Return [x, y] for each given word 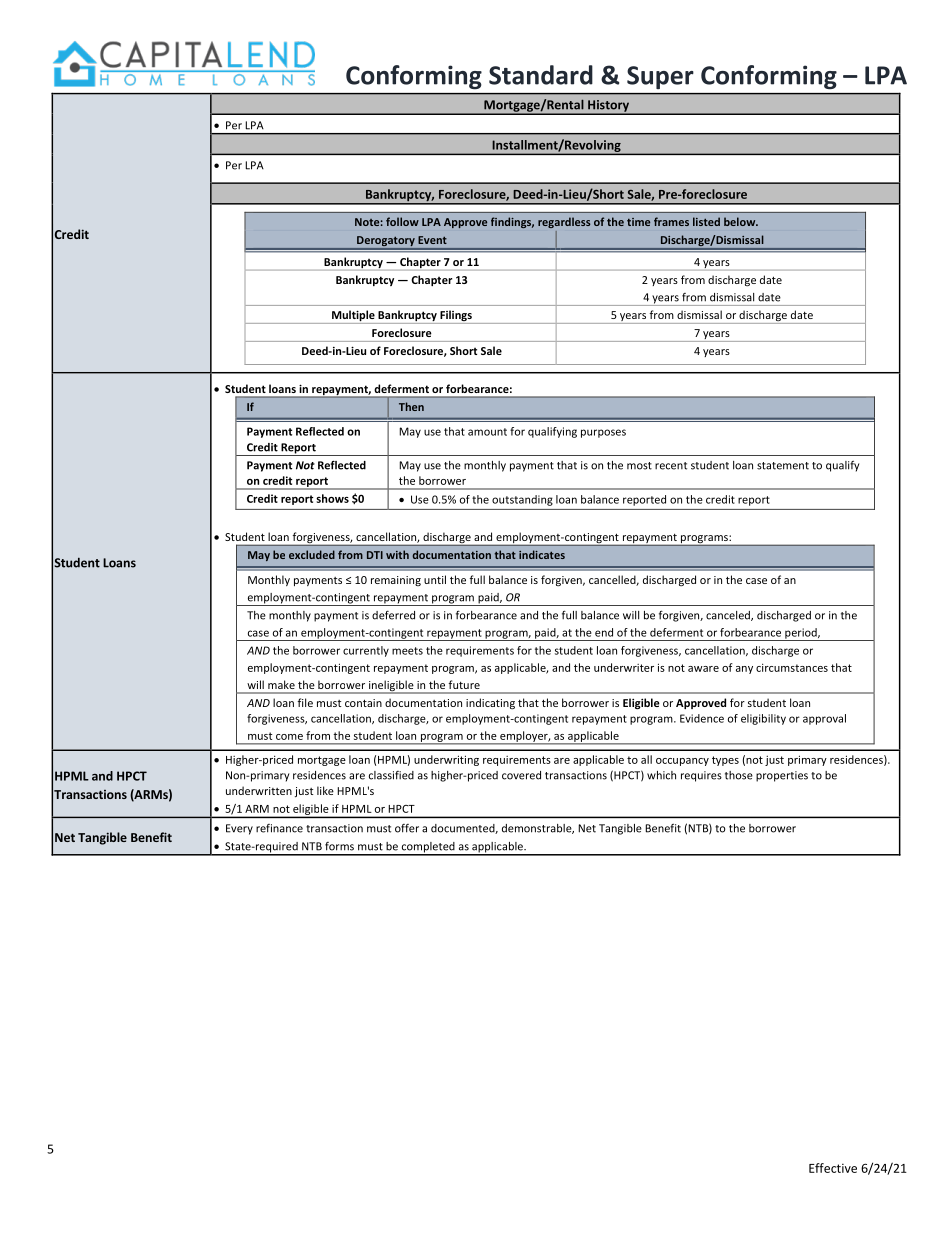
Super [660, 77]
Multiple [353, 317]
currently [366, 651]
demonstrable [538, 829]
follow [402, 221]
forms [339, 846]
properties [782, 776]
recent [671, 466]
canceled [729, 616]
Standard [541, 75]
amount [487, 432]
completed [428, 848]
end [604, 632]
